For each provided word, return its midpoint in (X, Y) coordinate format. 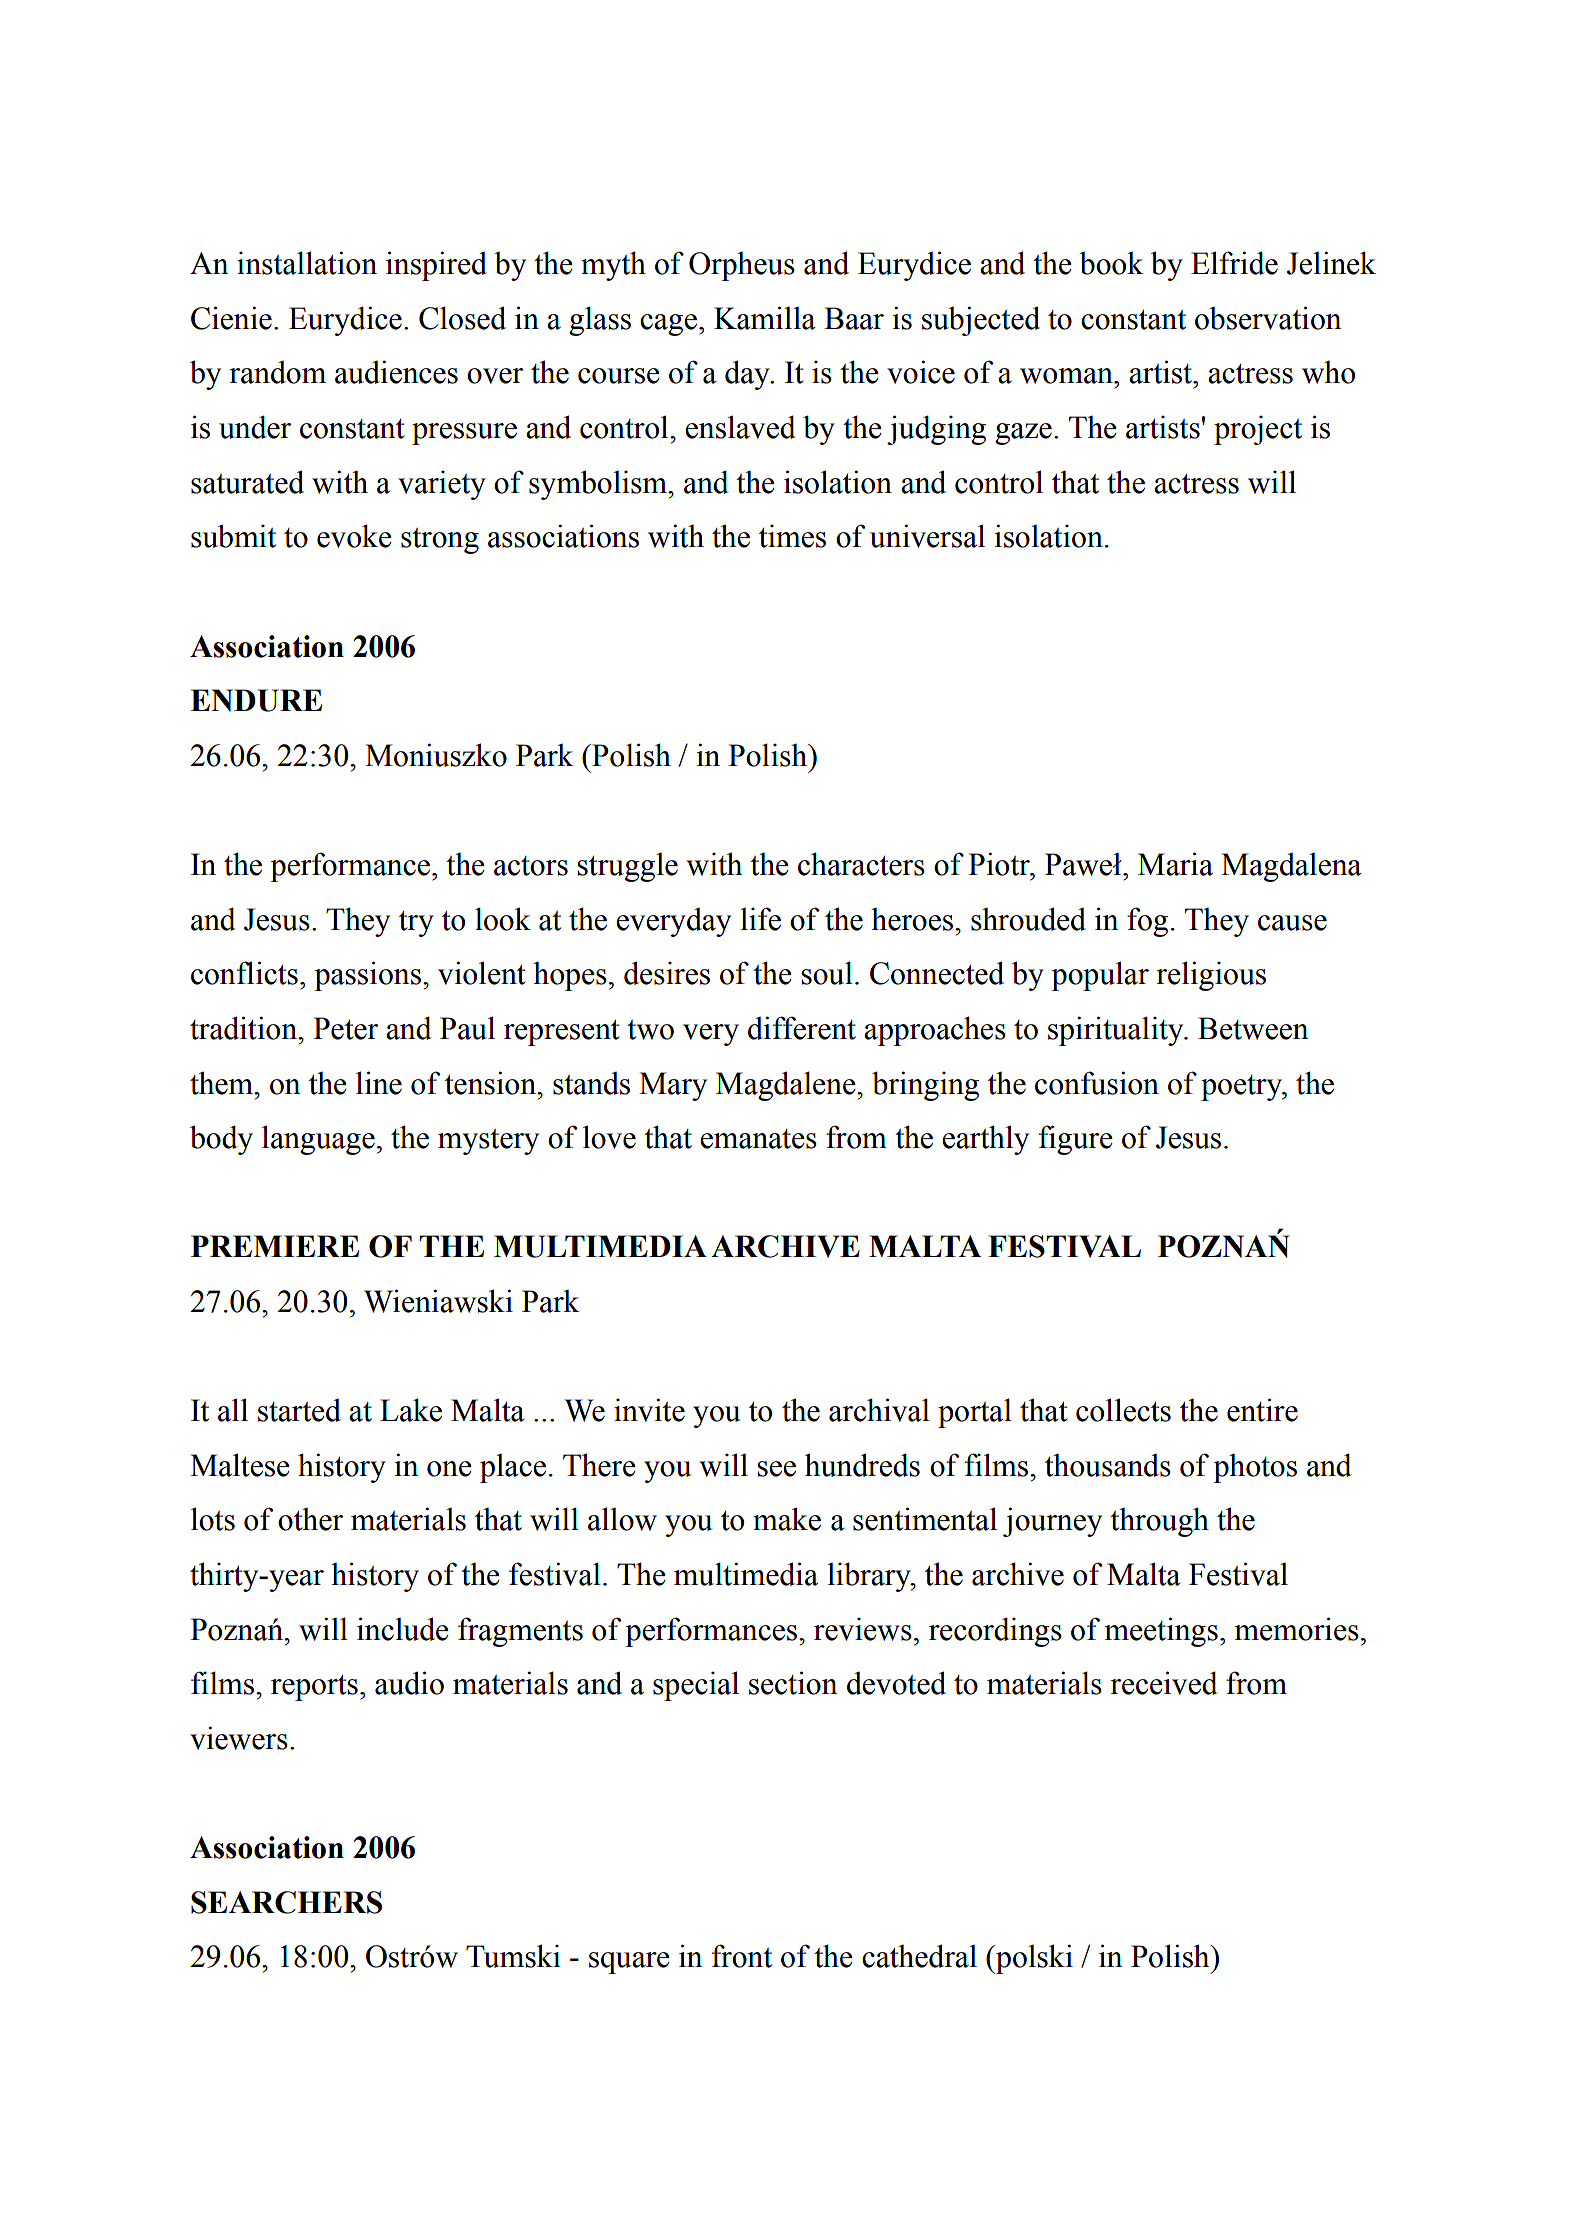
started (299, 1410)
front (742, 1956)
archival (879, 1410)
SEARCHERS (286, 1902)
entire (1262, 1410)
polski (1033, 1959)
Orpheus (742, 266)
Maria (1175, 864)
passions (367, 976)
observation (1268, 318)
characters (861, 864)
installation (307, 263)
